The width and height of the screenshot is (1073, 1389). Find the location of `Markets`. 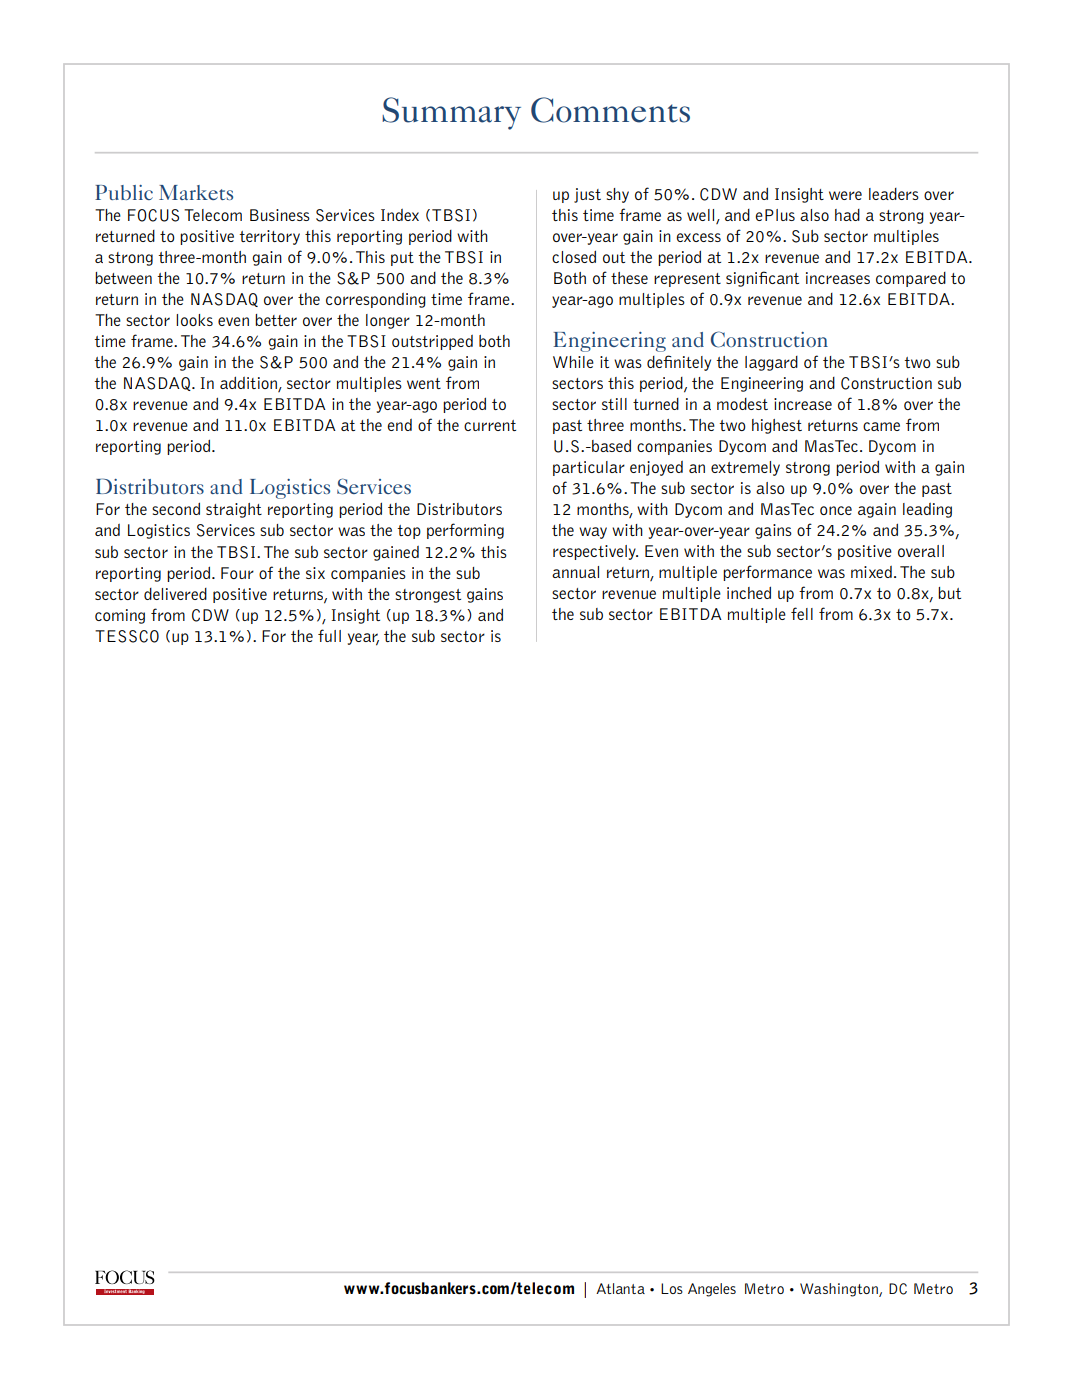

Markets is located at coordinates (196, 192).
